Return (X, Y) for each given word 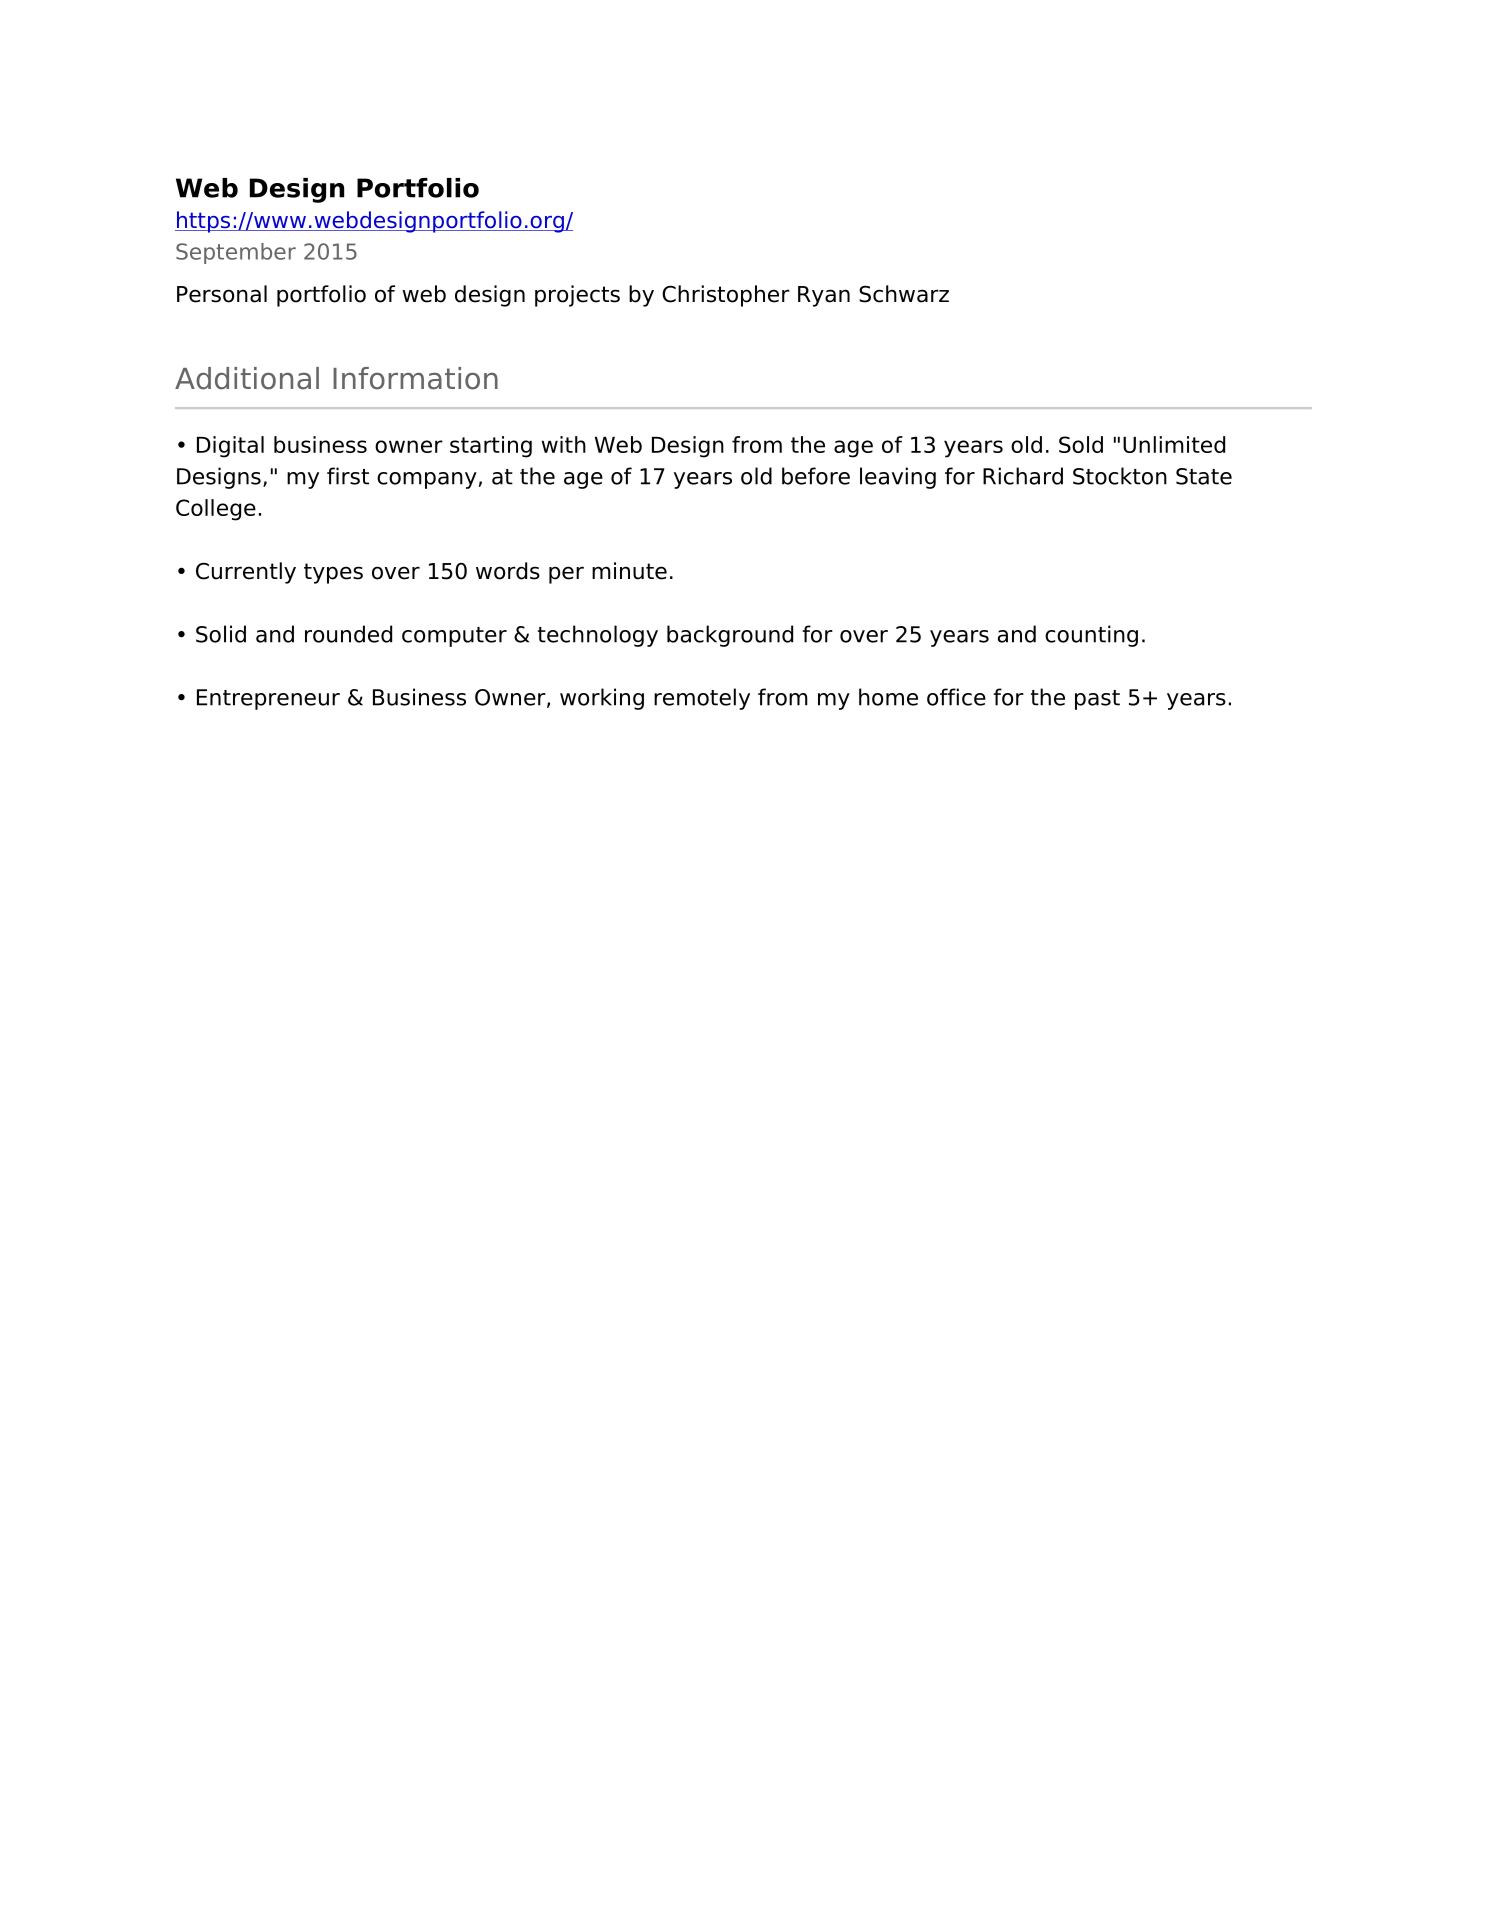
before (816, 476)
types (333, 573)
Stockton (1120, 476)
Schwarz (904, 294)
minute (629, 571)
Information (415, 378)
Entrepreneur (268, 699)
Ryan (824, 296)
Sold (1081, 444)
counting (1091, 636)
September (236, 253)
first (348, 476)
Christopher (726, 296)
